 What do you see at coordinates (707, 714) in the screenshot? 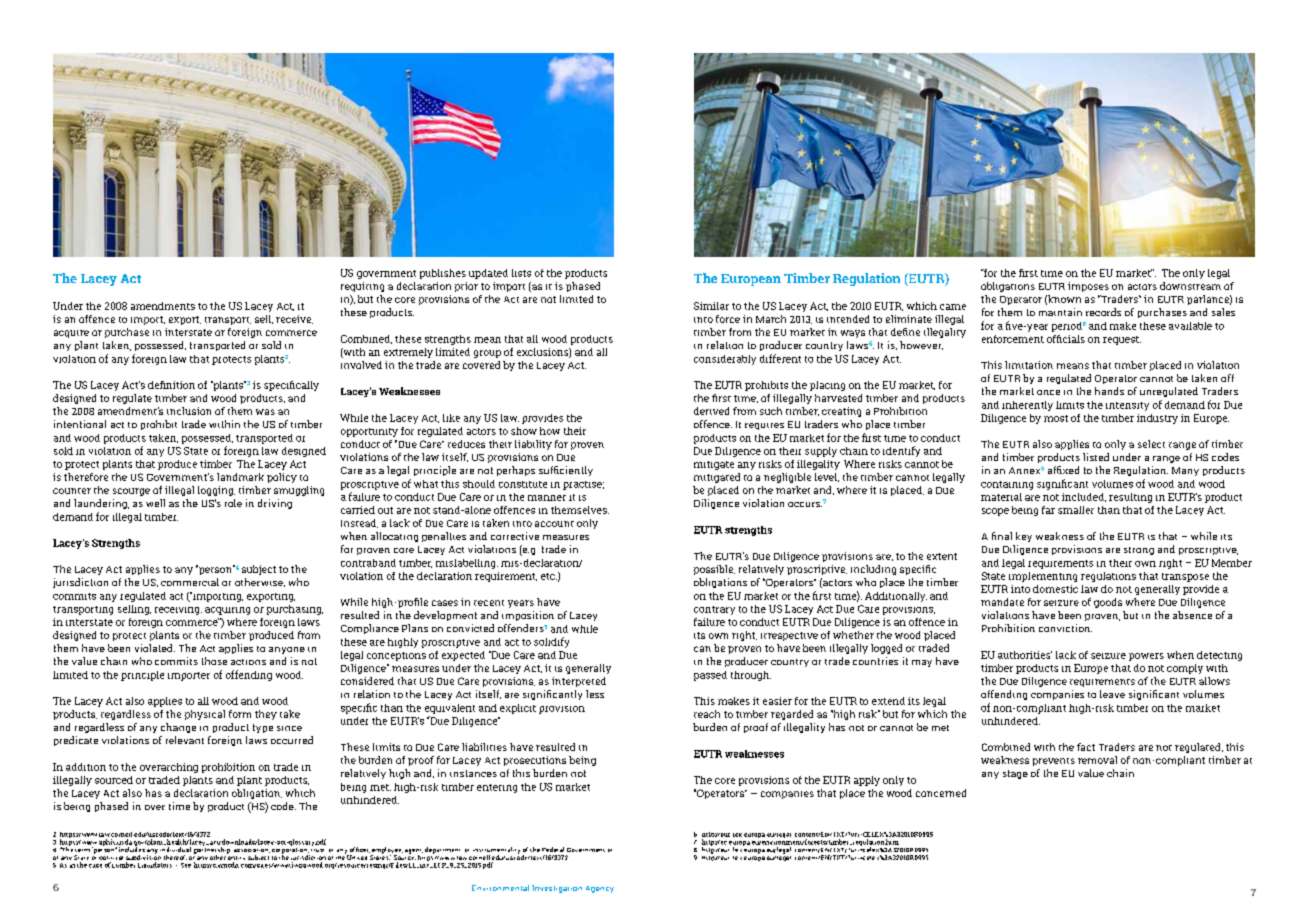
I see `reach` at bounding box center [707, 714].
